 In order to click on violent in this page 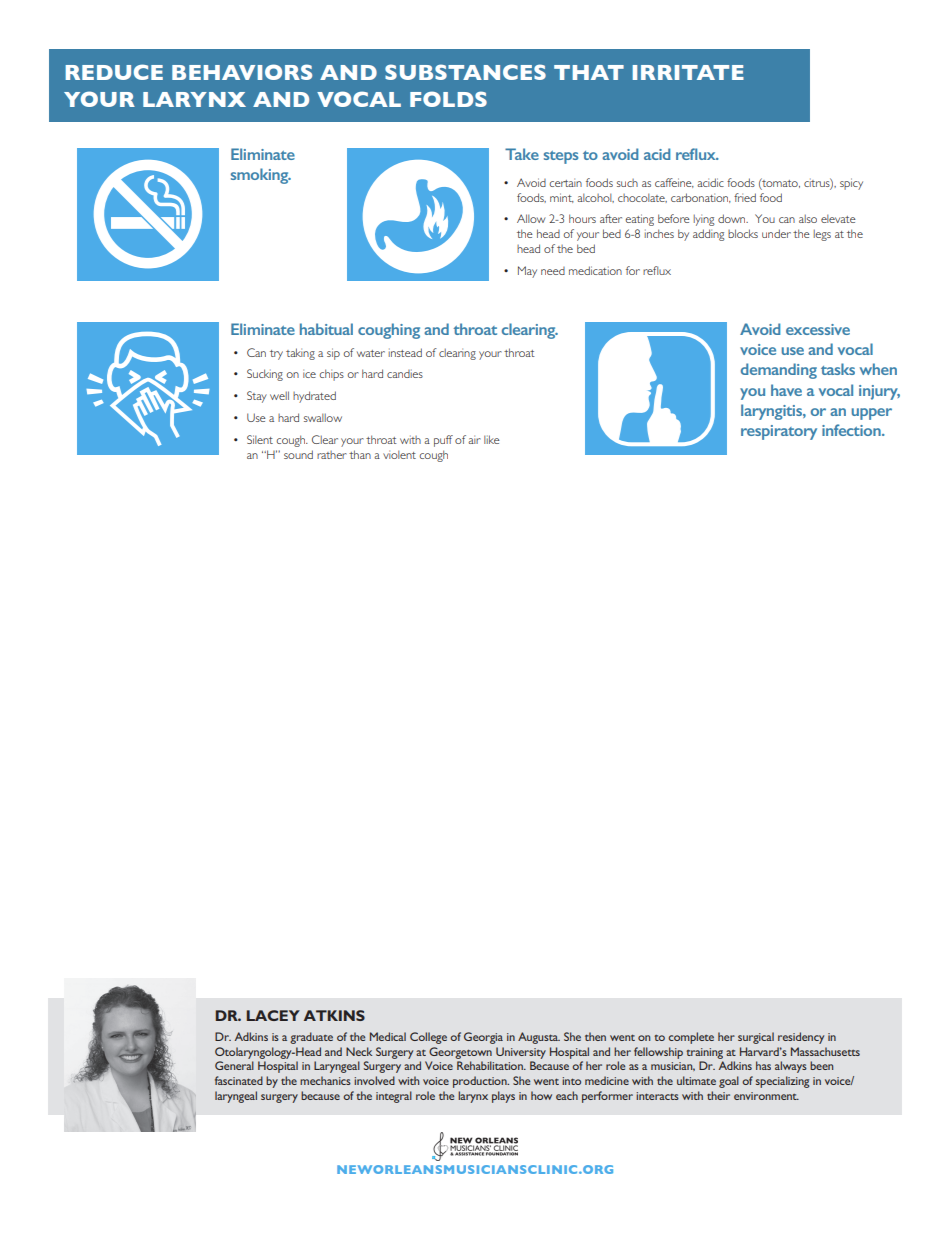, I will do `click(399, 454)`.
